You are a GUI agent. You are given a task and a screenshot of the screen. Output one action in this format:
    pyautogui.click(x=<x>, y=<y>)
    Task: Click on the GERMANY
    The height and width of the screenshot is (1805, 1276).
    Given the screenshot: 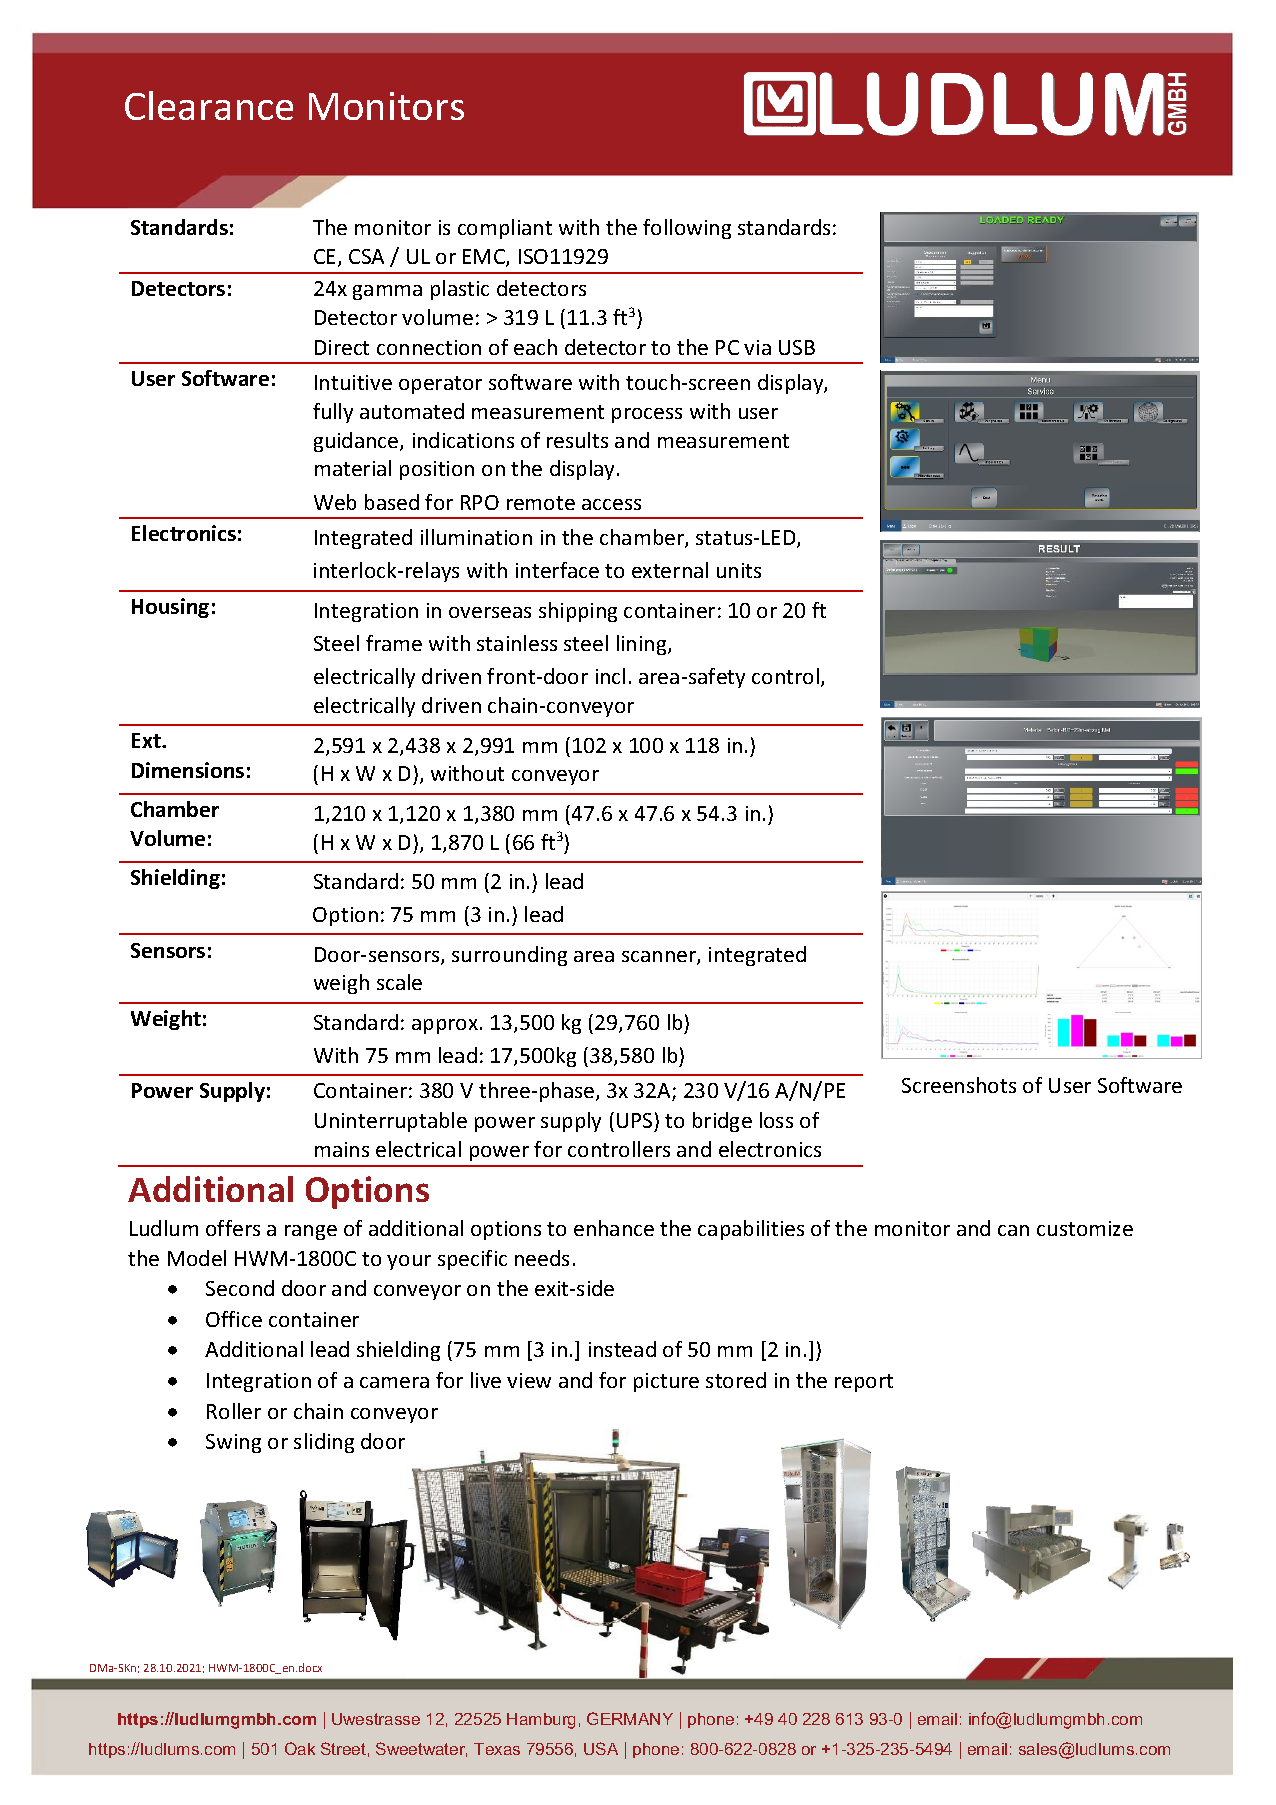 What is the action you would take?
    pyautogui.click(x=630, y=1718)
